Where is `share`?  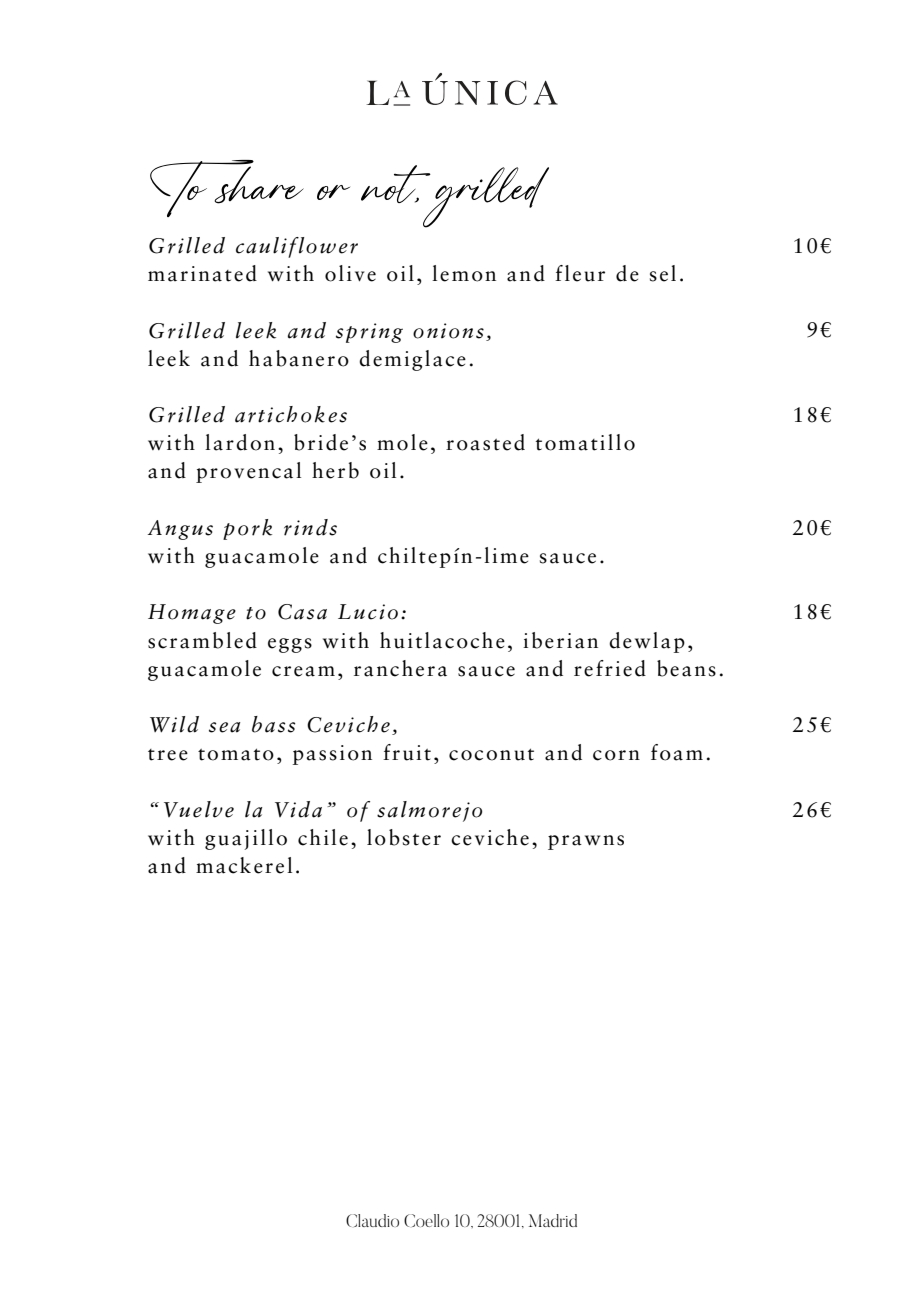
share is located at coordinates (259, 184).
